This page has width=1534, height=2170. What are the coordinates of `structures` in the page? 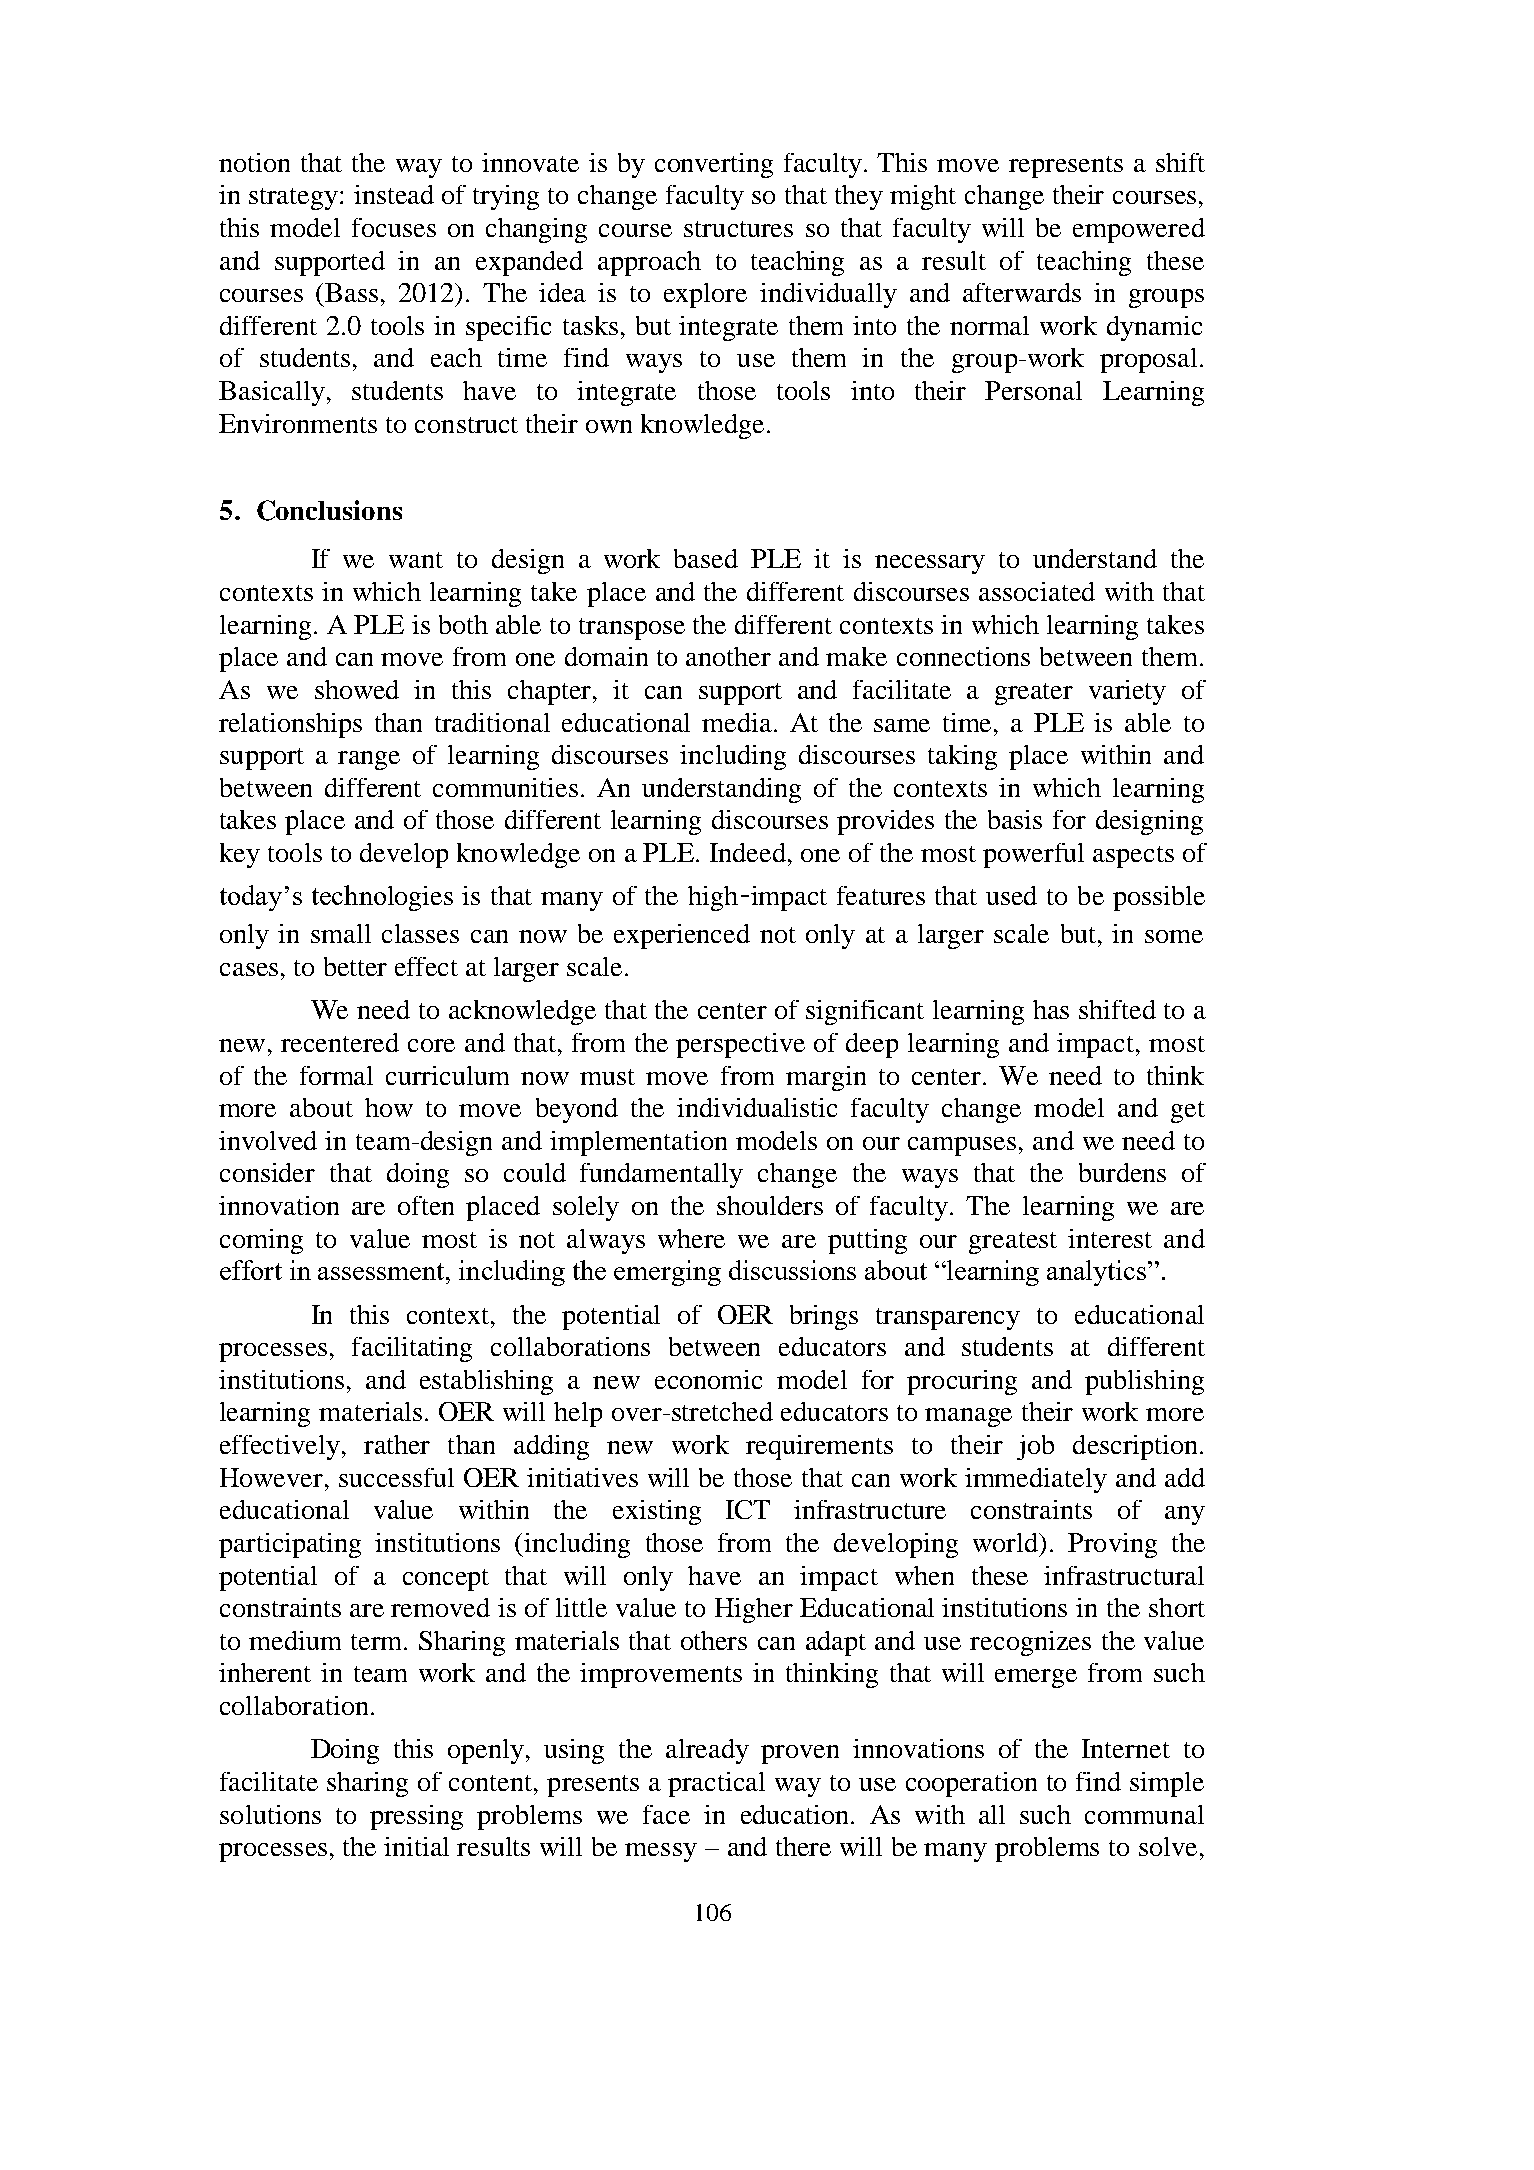 It's located at (738, 229).
